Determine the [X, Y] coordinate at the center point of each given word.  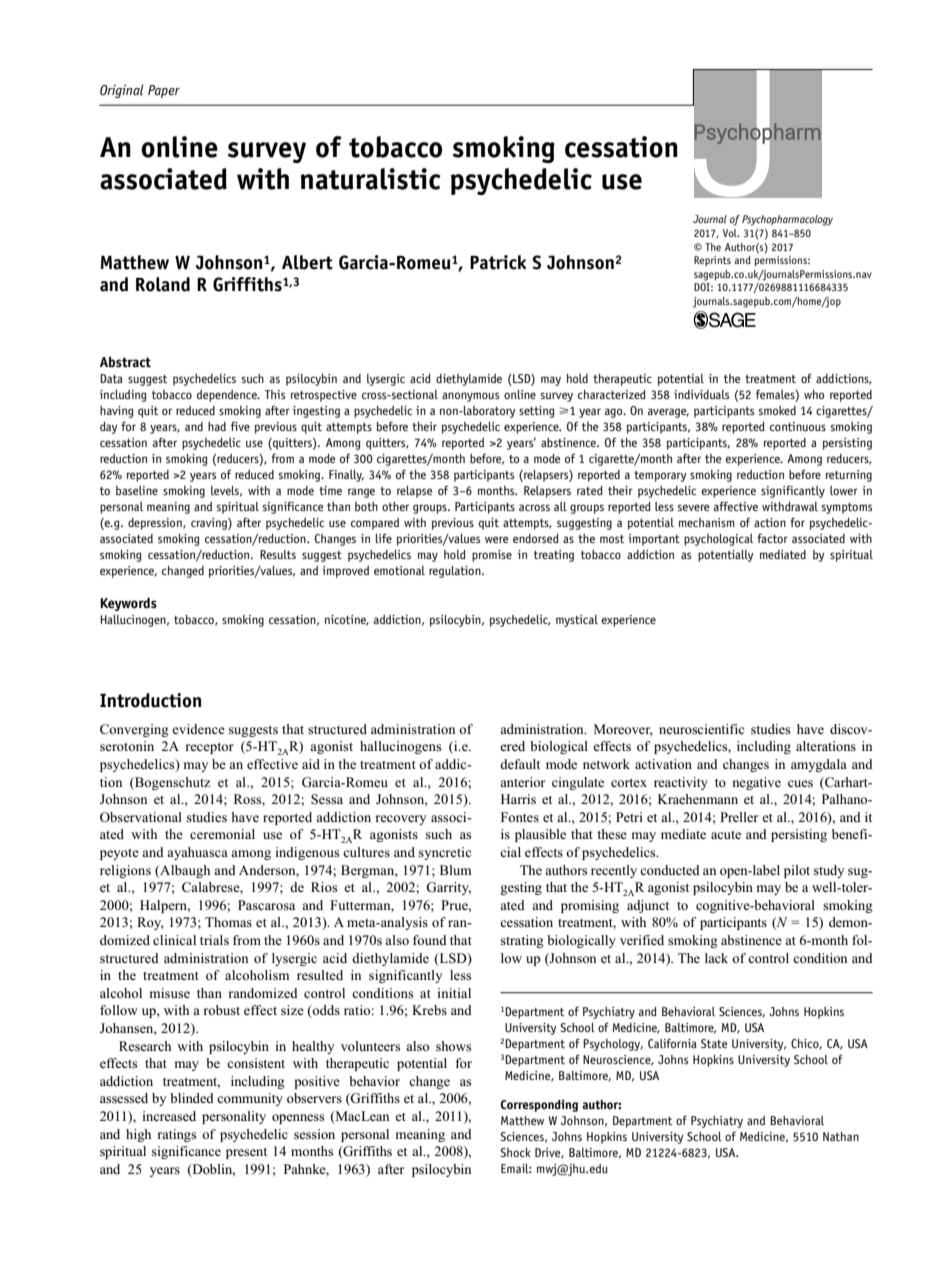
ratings [176, 1135]
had [217, 426]
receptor [209, 748]
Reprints [712, 261]
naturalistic [370, 179]
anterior [522, 782]
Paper [164, 91]
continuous [798, 426]
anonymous [470, 397]
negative [756, 783]
